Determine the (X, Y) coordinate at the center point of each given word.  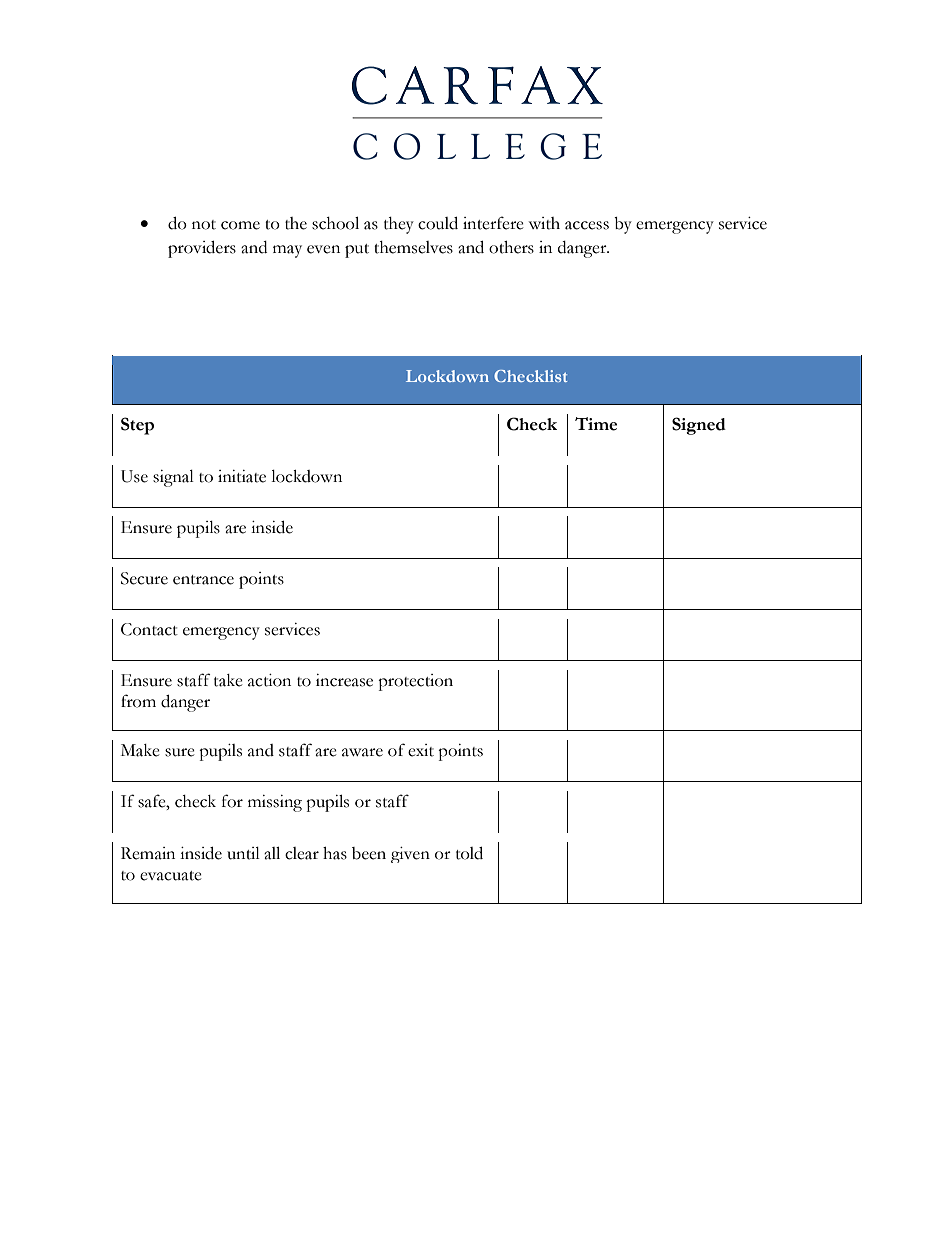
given (410, 855)
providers (202, 249)
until (243, 853)
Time (596, 424)
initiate (242, 476)
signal (173, 478)
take (228, 680)
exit (421, 750)
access (587, 225)
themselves (413, 247)
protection (415, 682)
